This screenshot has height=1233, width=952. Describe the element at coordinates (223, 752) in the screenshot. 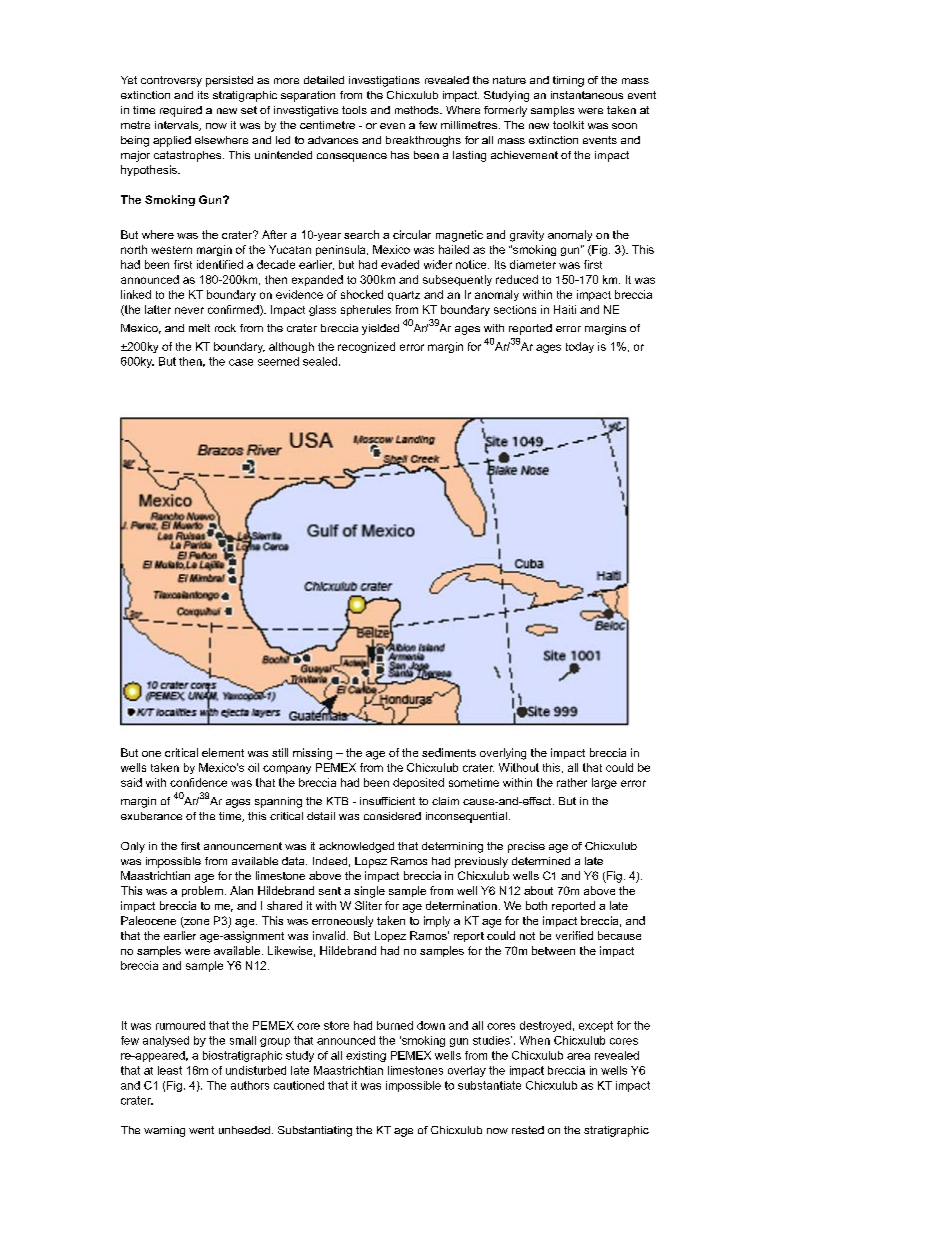

I see `element` at that location.
